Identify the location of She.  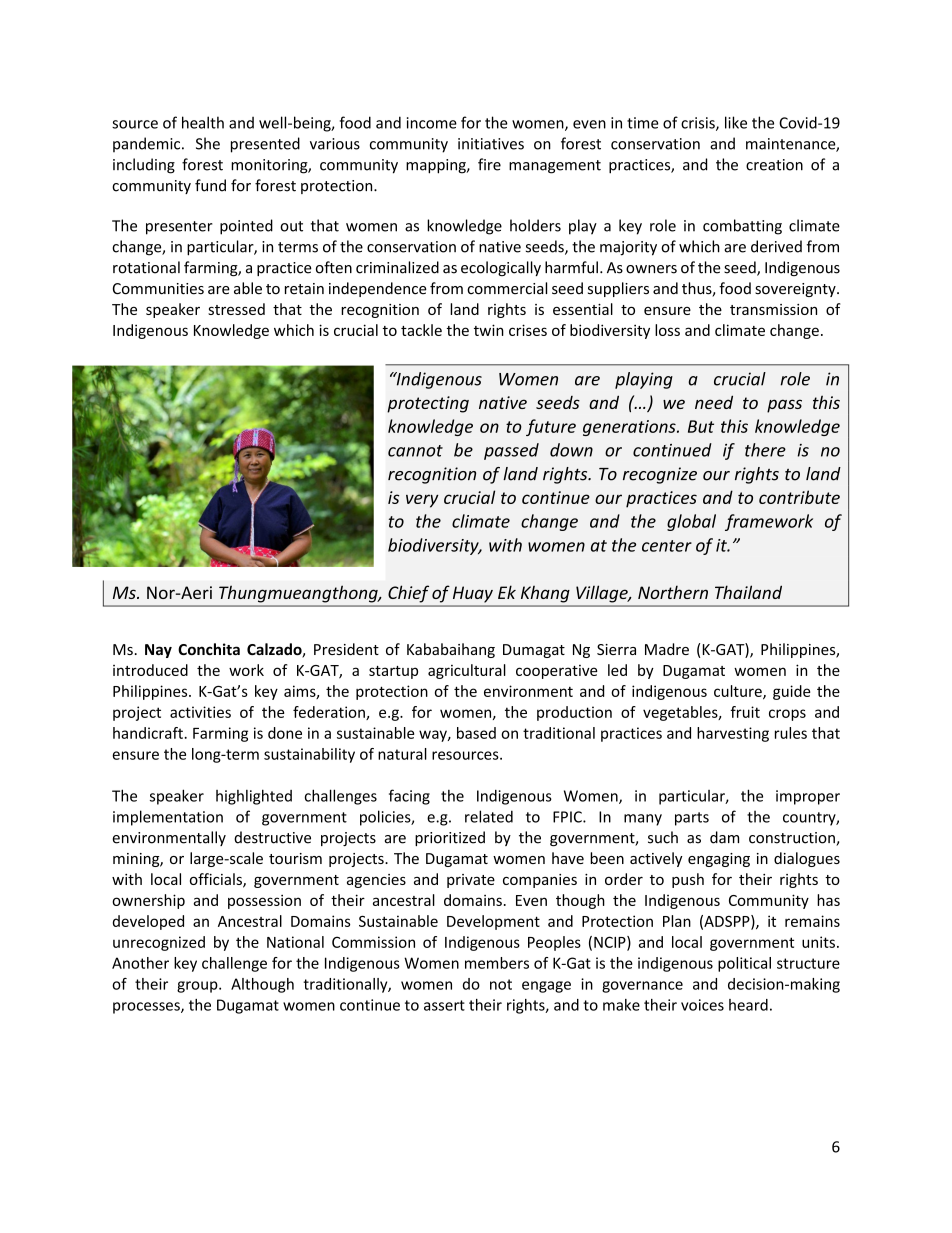
(208, 143).
